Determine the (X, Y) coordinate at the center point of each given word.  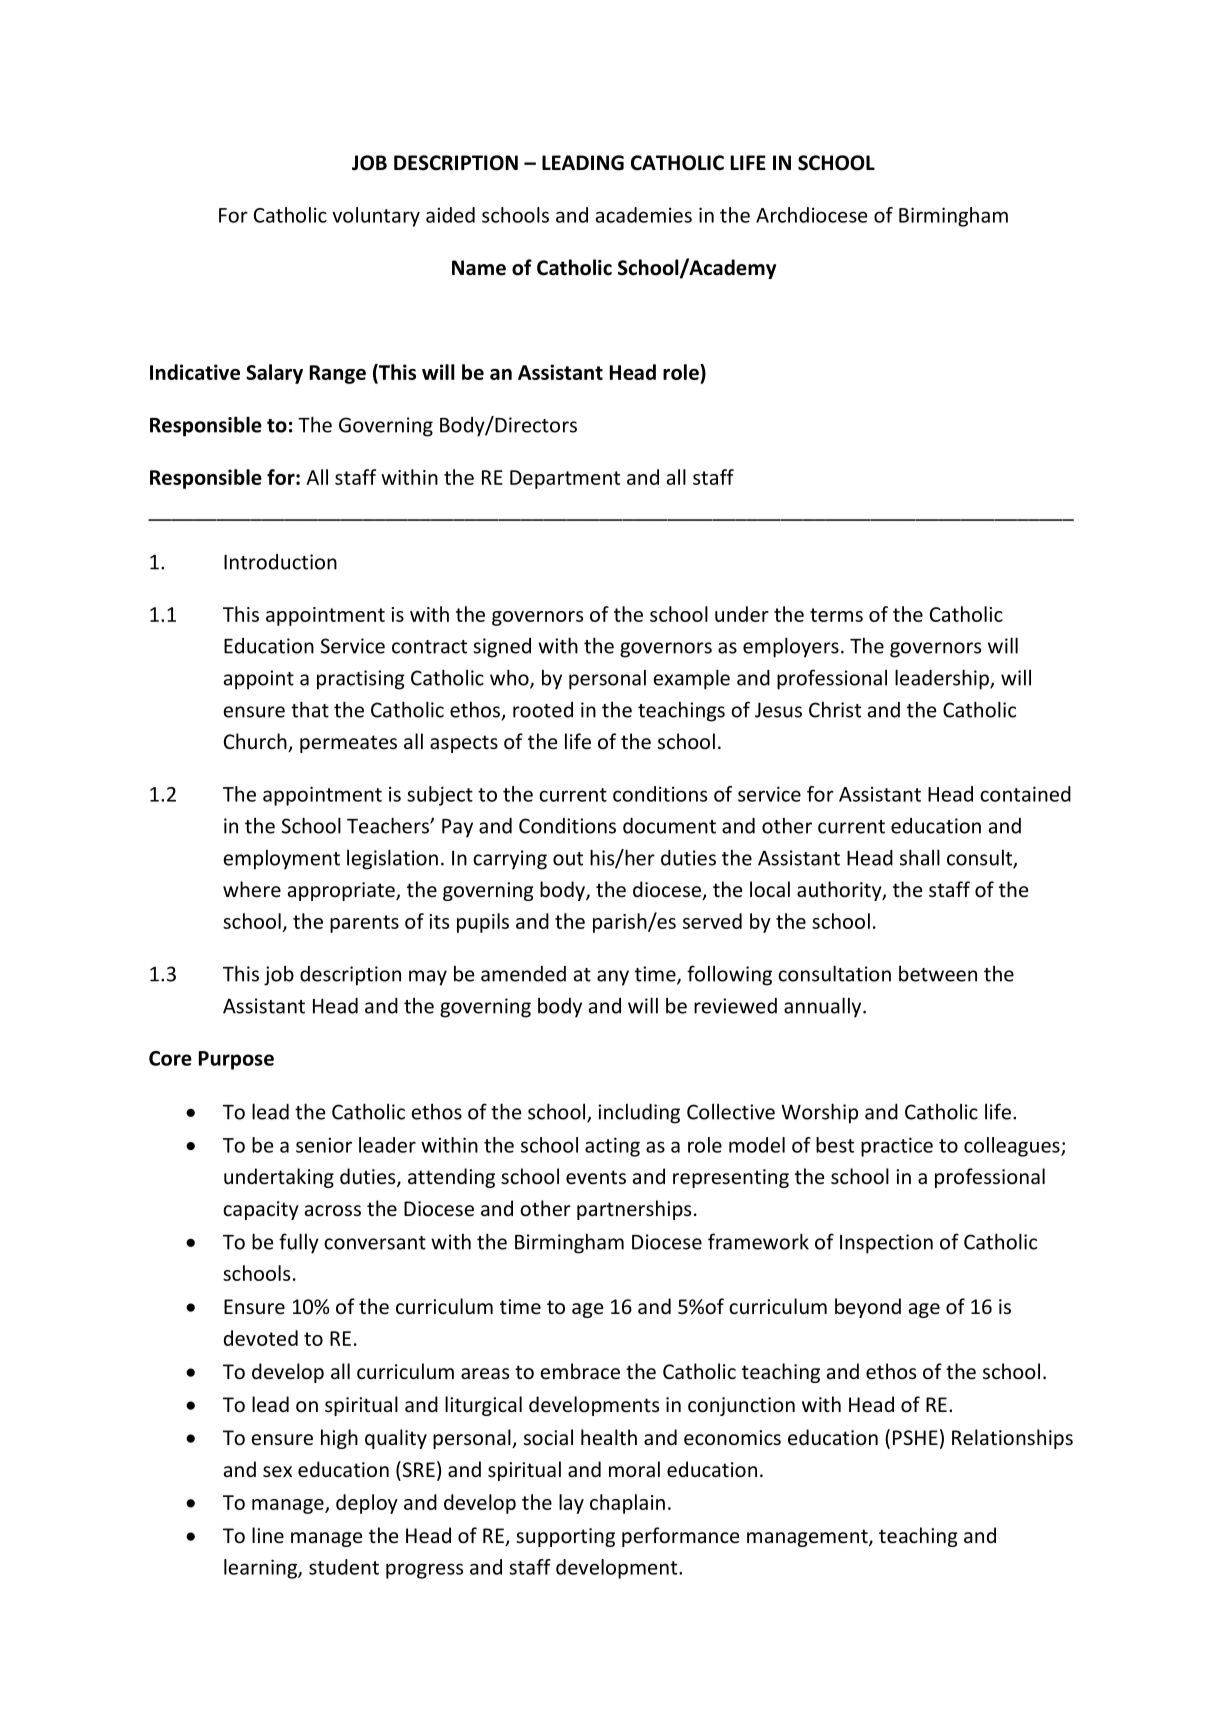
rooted (543, 710)
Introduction (280, 562)
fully (299, 1243)
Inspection (886, 1244)
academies (643, 215)
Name (479, 268)
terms (836, 615)
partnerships (634, 1210)
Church (256, 742)
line (268, 1535)
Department (565, 479)
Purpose (236, 1060)
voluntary (376, 217)
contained (1025, 794)
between (938, 974)
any (613, 978)
